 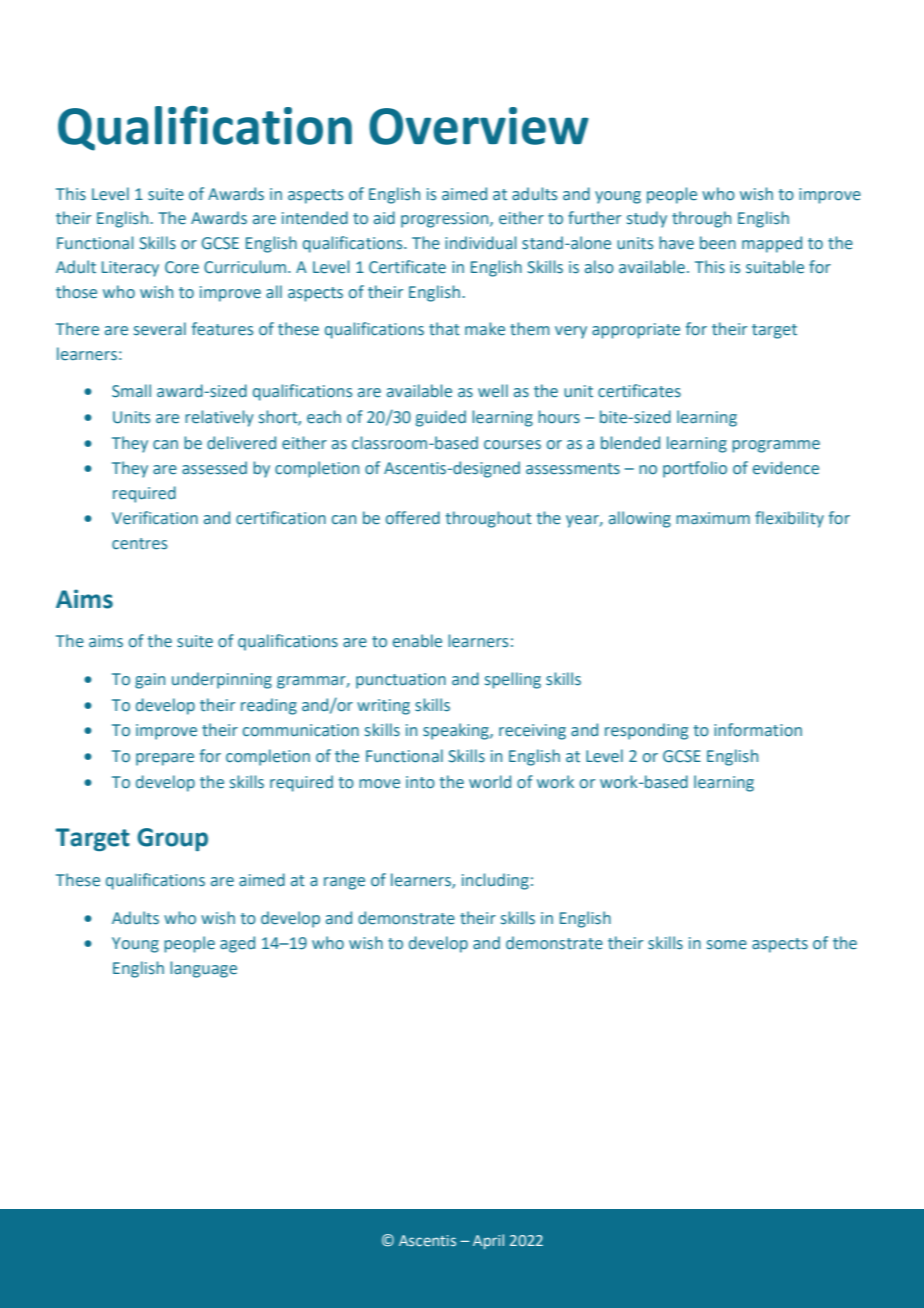 I want to click on gain, so click(x=150, y=681).
